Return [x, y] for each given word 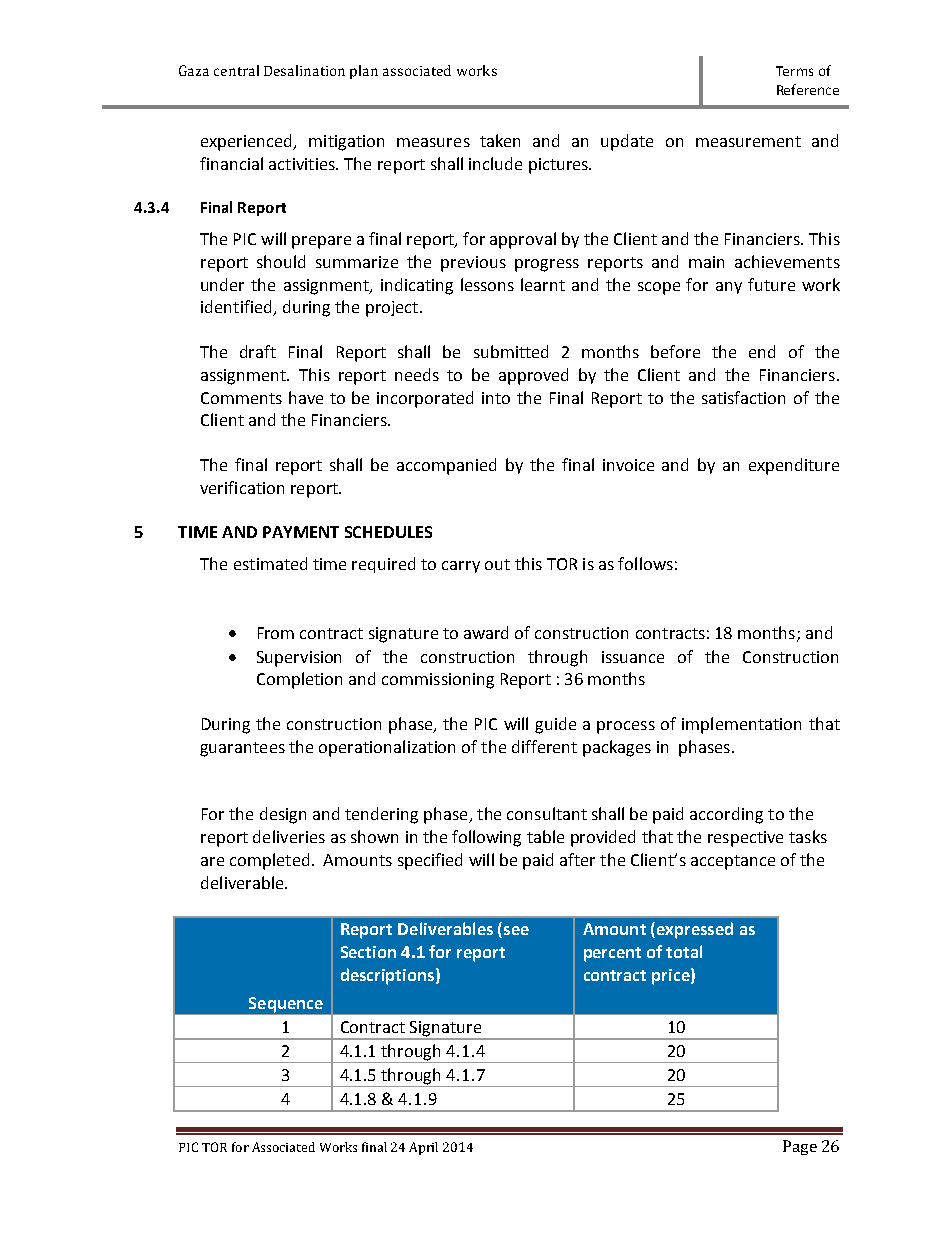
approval [523, 240]
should [281, 261]
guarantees [242, 749]
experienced [248, 142]
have [306, 397]
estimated [270, 563]
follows [645, 563]
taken [500, 140]
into [496, 398]
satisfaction [743, 397]
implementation [741, 725]
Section [368, 952]
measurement [748, 141]
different [544, 746]
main [706, 262]
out [497, 564]
